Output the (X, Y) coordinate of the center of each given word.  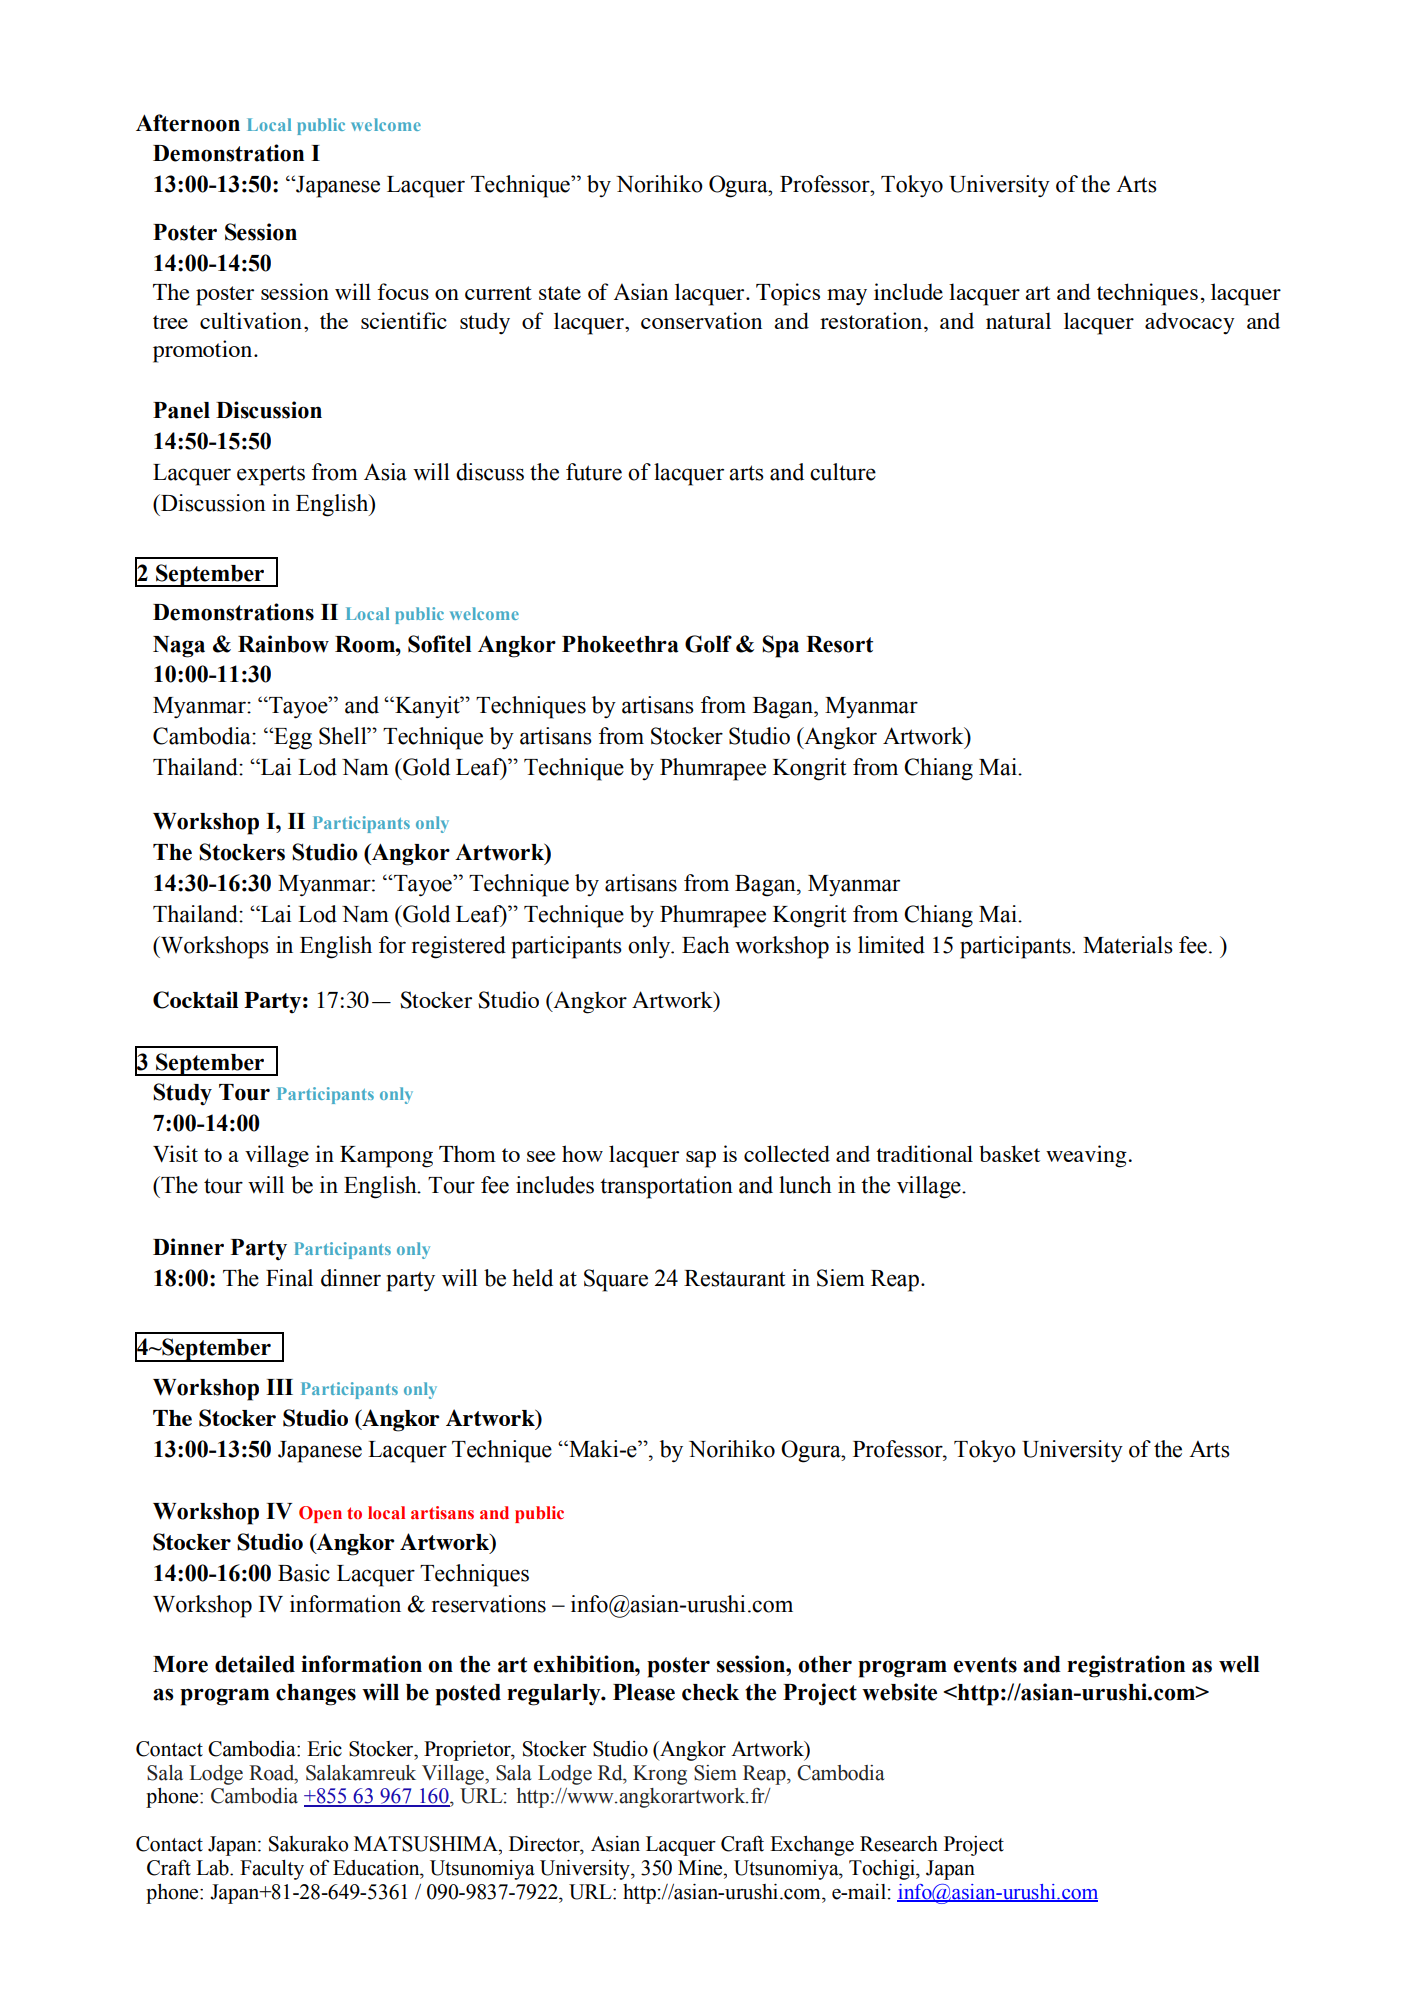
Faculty (272, 1870)
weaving (1086, 1156)
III (279, 1387)
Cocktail (195, 1000)
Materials (1128, 945)
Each (706, 945)
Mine (701, 1868)
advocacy (1190, 323)
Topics (788, 294)
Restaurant (735, 1278)
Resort (839, 644)
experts (271, 476)
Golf (708, 644)
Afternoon (188, 123)
